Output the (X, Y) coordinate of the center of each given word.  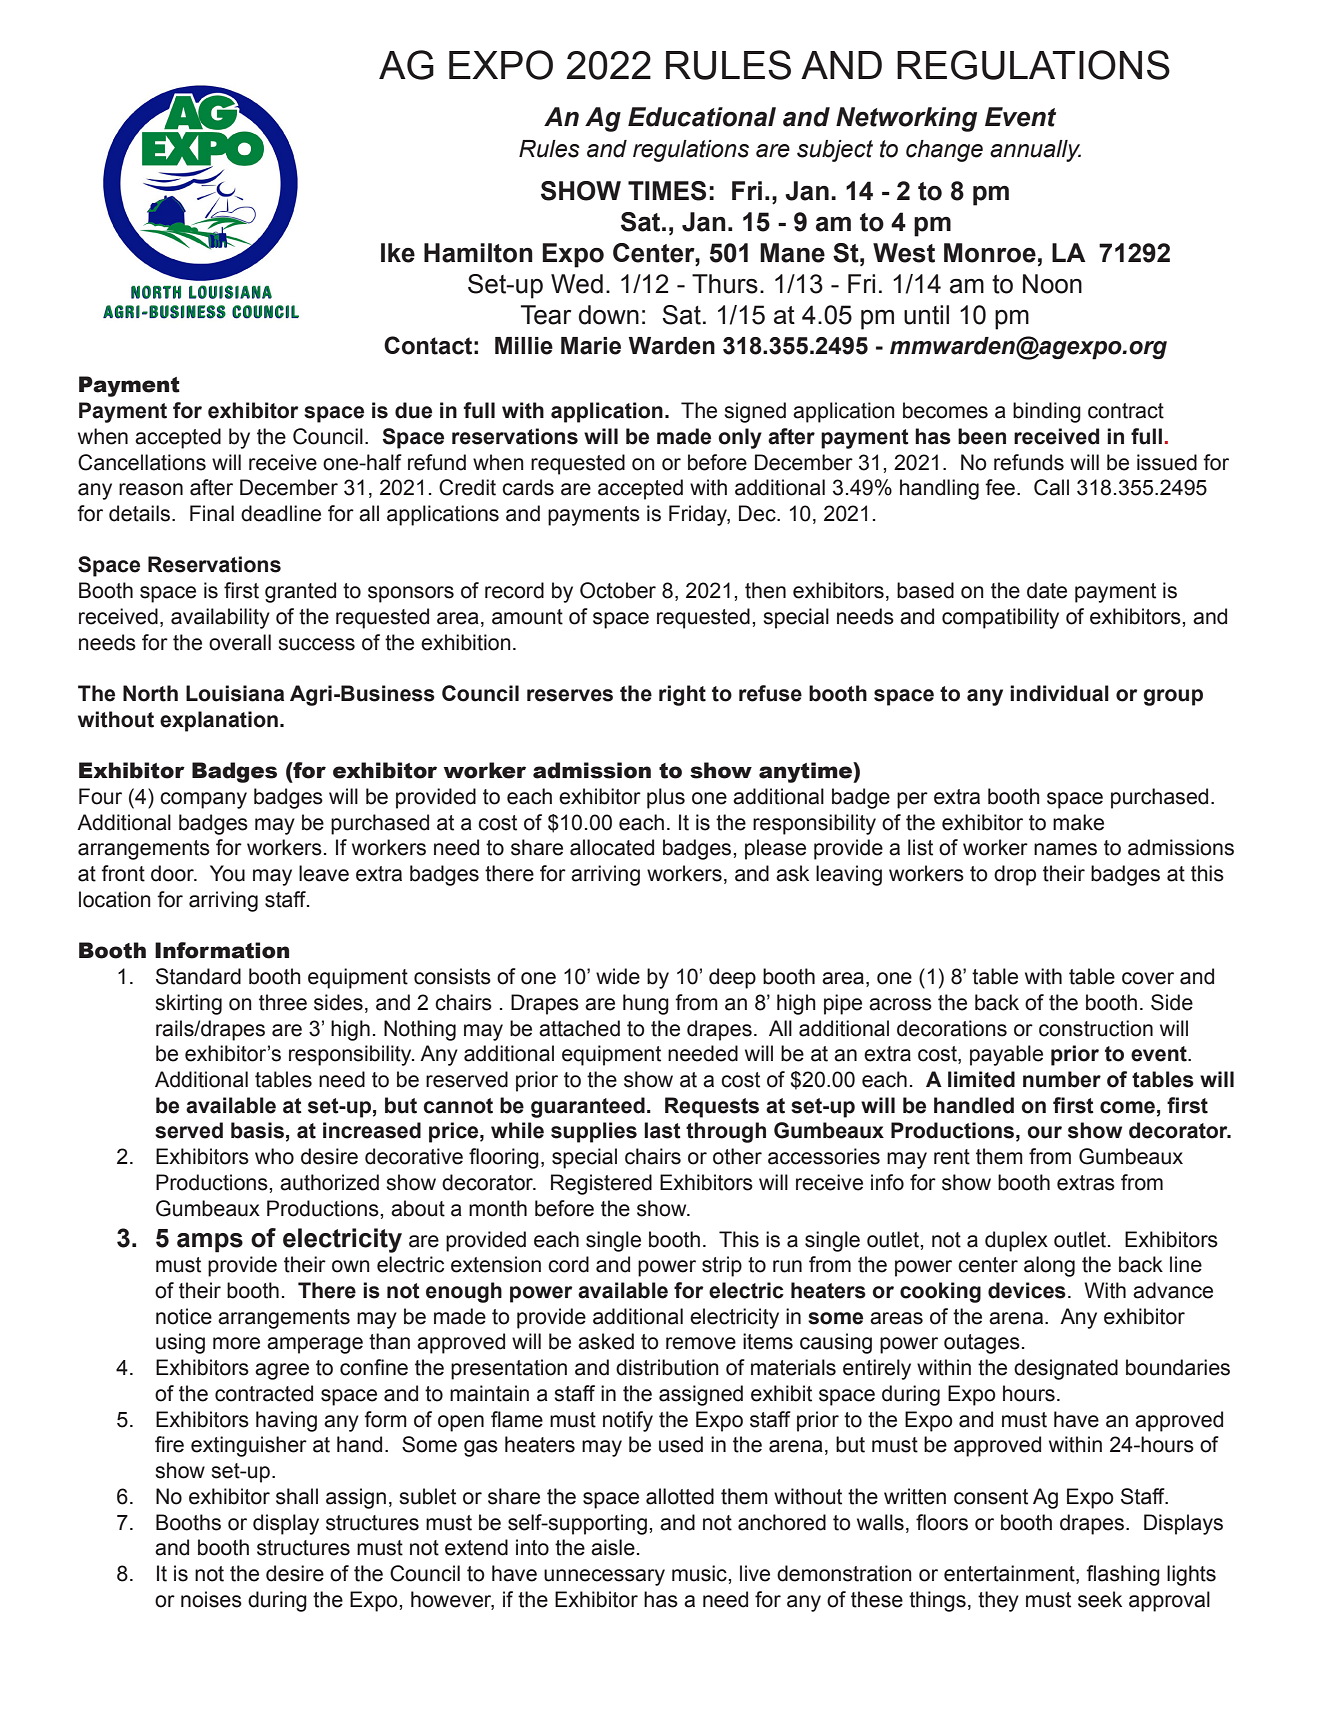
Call (1051, 487)
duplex (1016, 1241)
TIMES (667, 191)
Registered (601, 1184)
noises (211, 1599)
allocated (612, 847)
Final (212, 513)
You (227, 873)
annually (1035, 151)
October (618, 590)
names (1065, 849)
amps (210, 1243)
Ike (398, 253)
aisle (613, 1547)
